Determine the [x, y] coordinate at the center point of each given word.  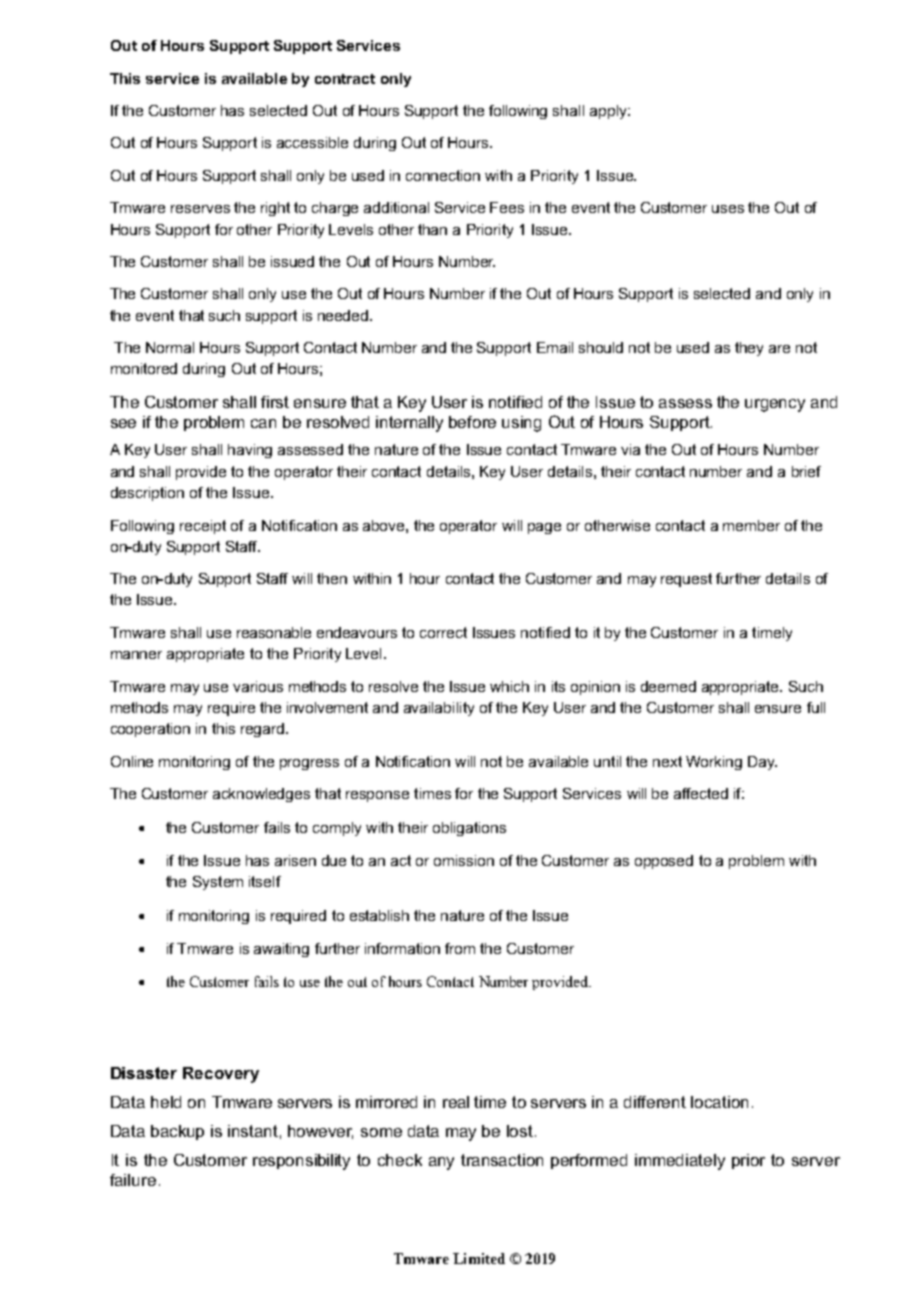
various [258, 686]
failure [133, 1180]
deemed [668, 686]
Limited [479, 1258]
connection [443, 175]
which [509, 686]
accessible [312, 142]
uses [728, 209]
